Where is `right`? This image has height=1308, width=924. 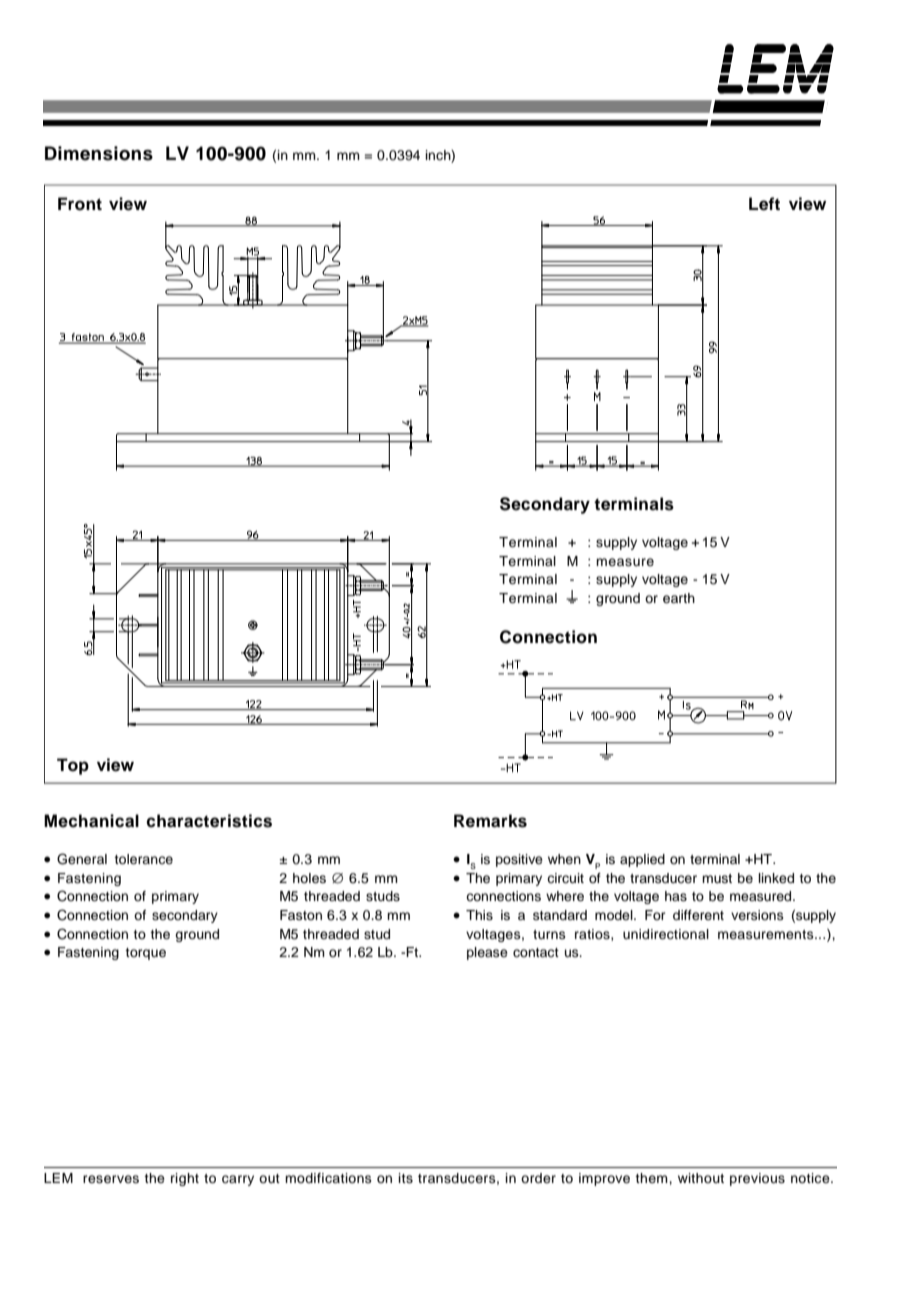 right is located at coordinates (185, 1179).
